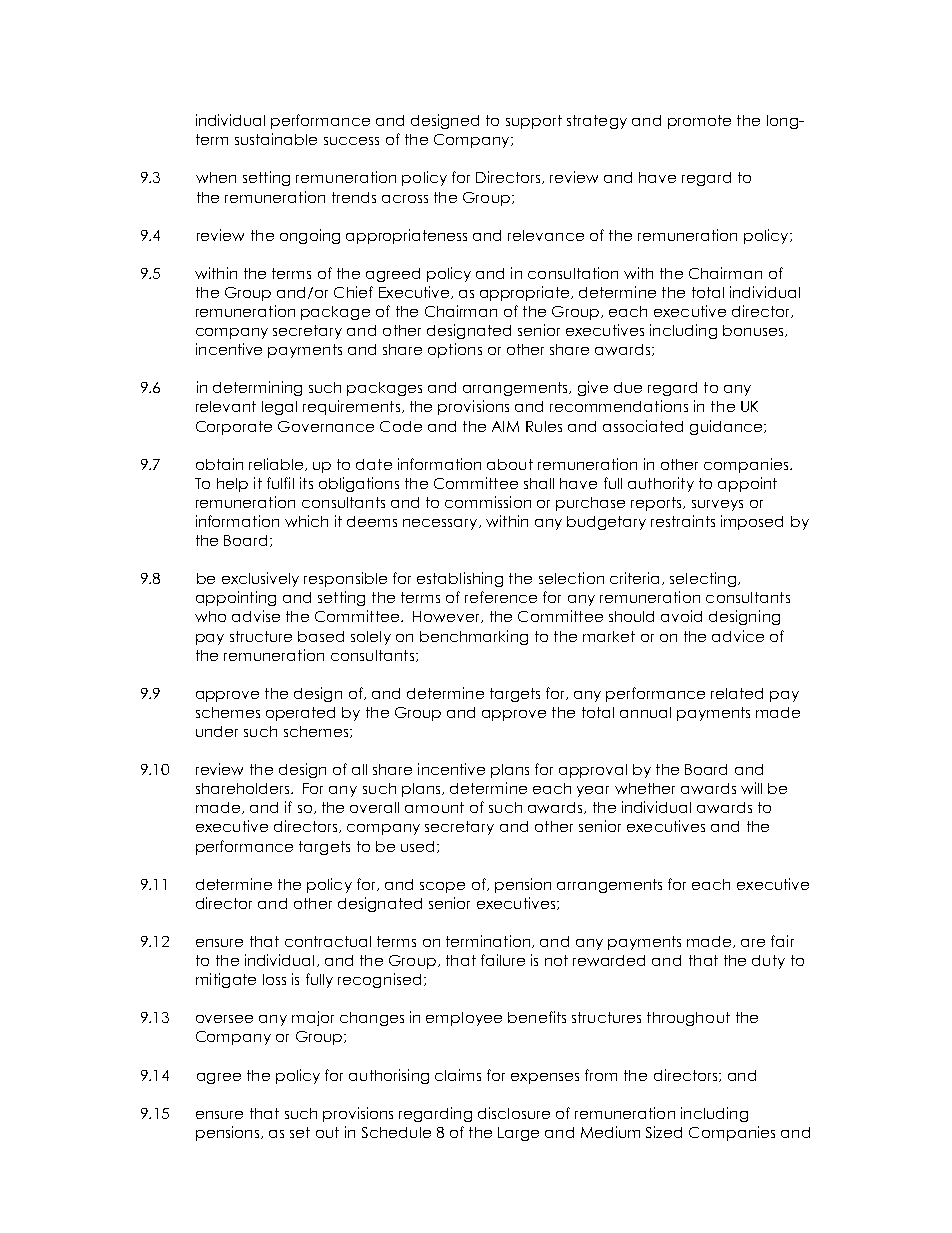 Image resolution: width=952 pixels, height=1233 pixels. What do you see at coordinates (751, 788) in the screenshot?
I see `will` at bounding box center [751, 788].
